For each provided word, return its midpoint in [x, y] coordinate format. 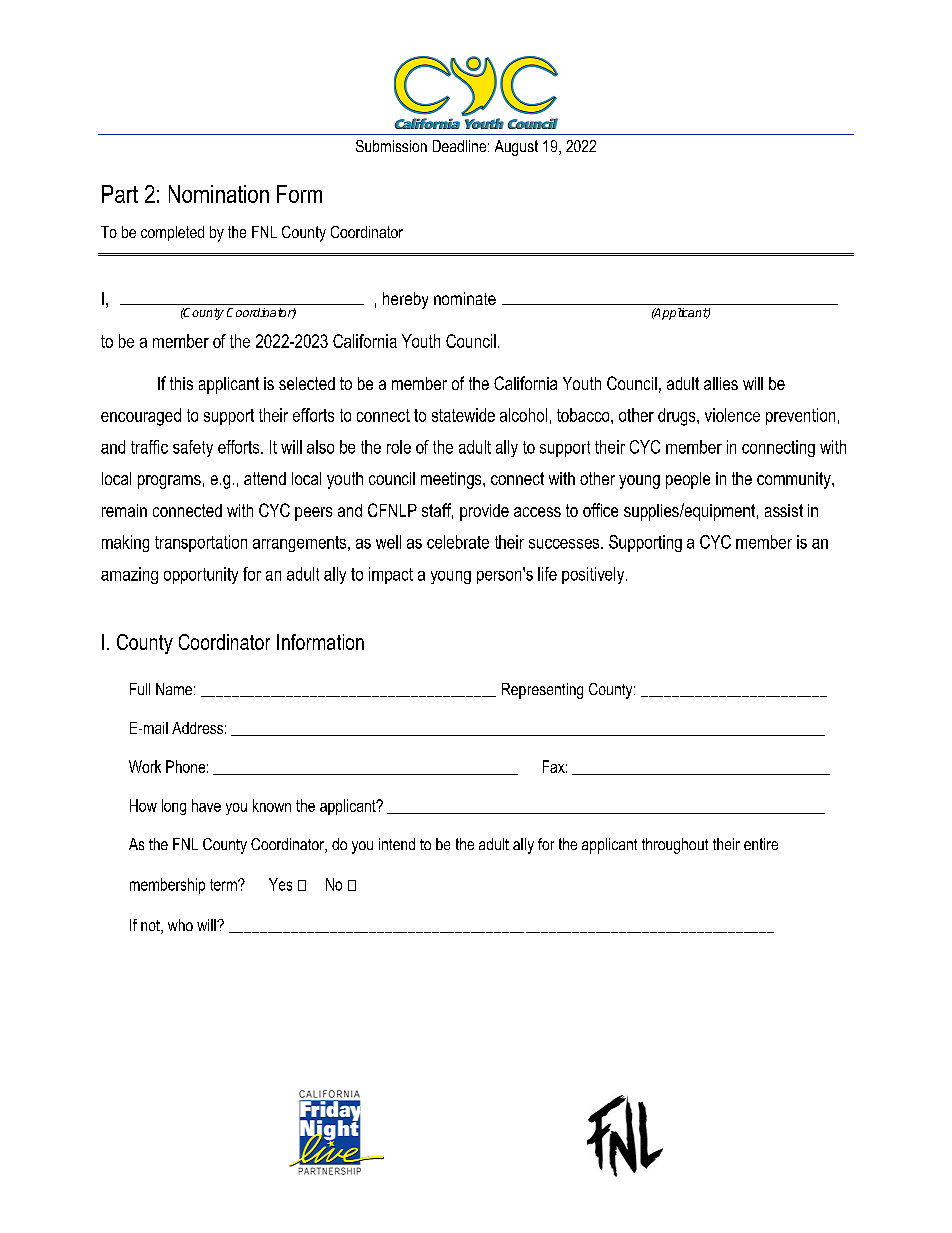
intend [397, 844]
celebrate [458, 542]
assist [784, 510]
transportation [201, 543]
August [516, 148]
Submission [391, 146]
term [224, 885]
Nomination [219, 194]
